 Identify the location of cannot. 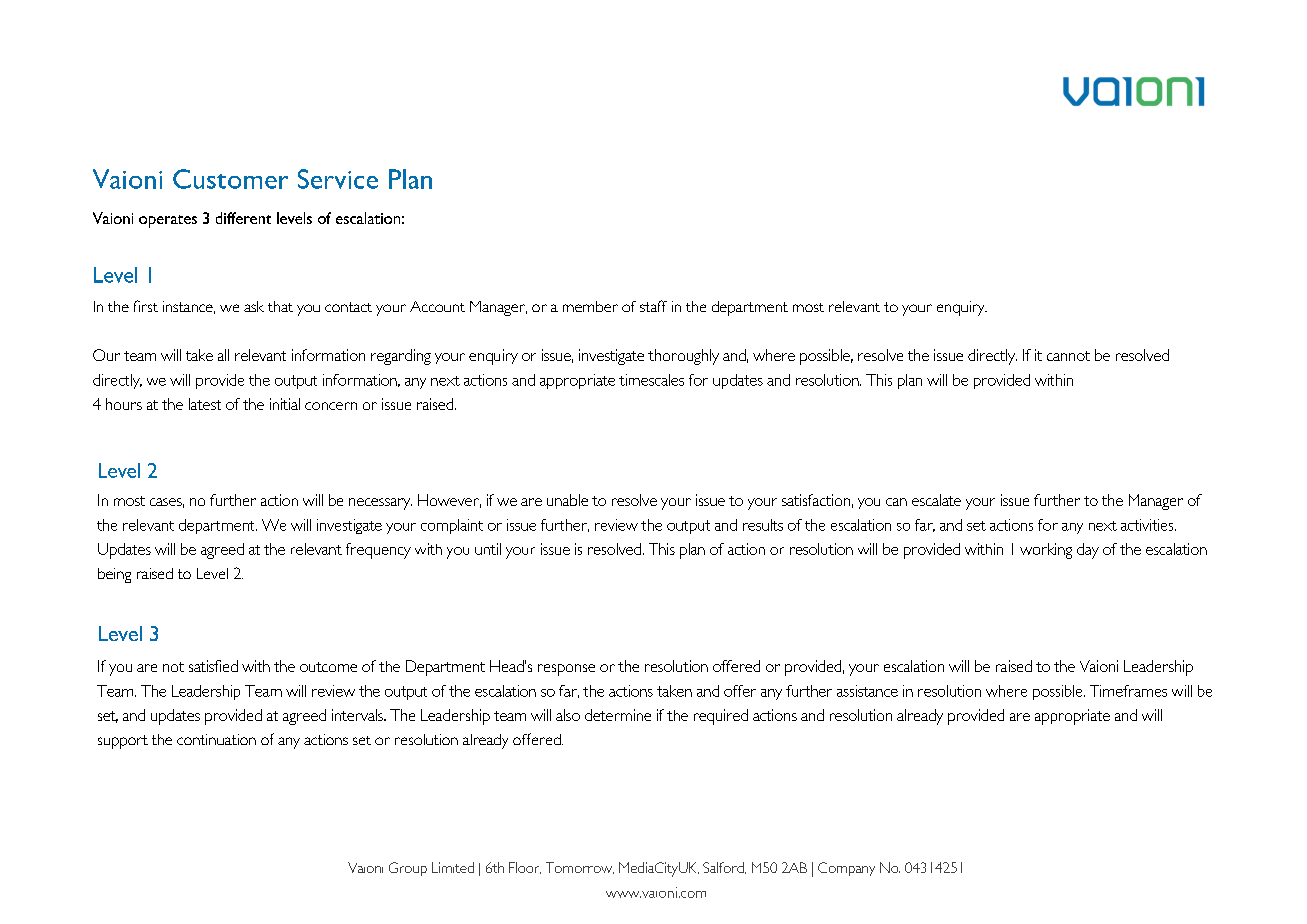
(1068, 356).
